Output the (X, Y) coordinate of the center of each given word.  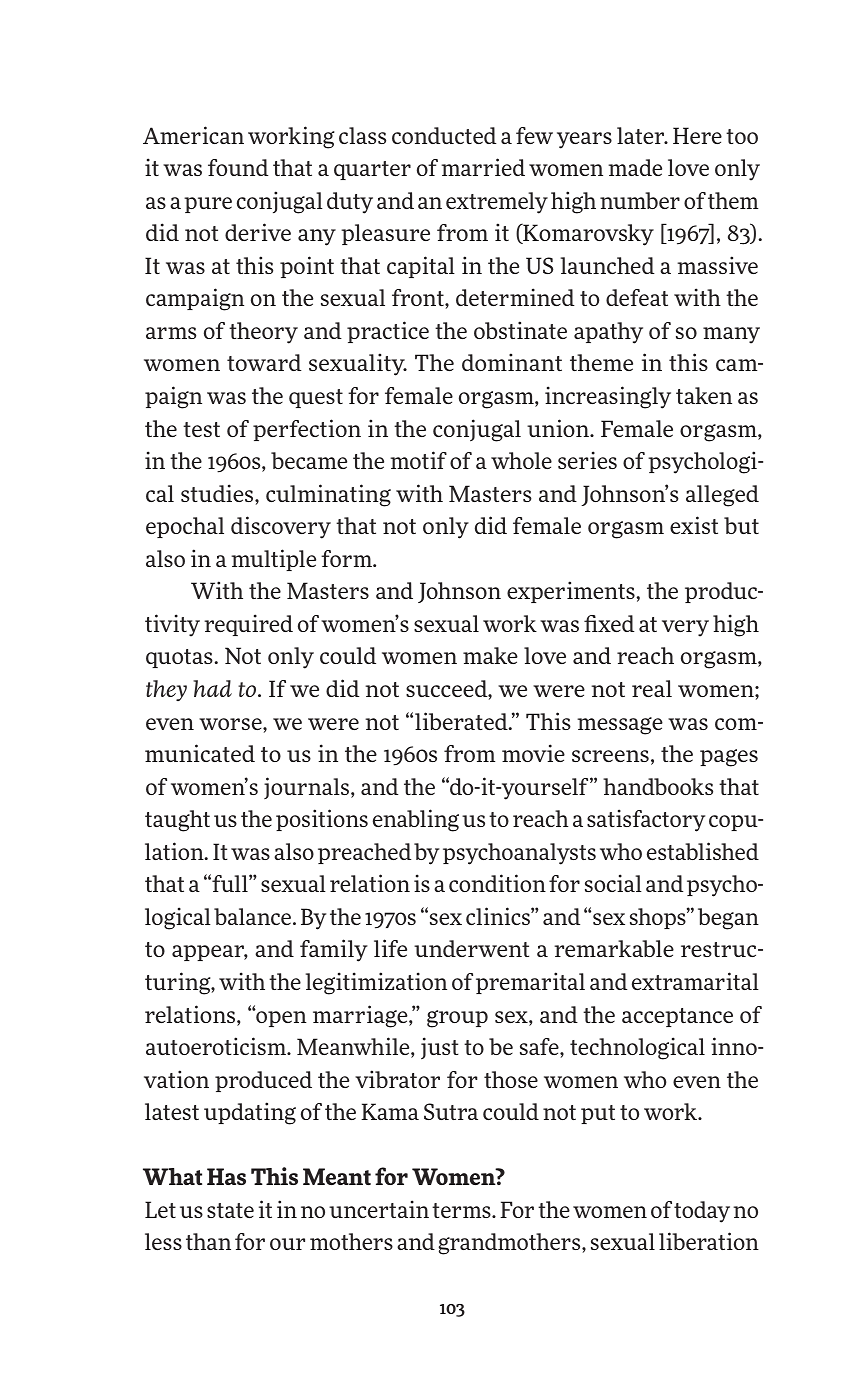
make (490, 655)
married (483, 167)
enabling (416, 820)
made (635, 167)
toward (264, 362)
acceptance (677, 1017)
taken (704, 395)
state (230, 1210)
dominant (512, 362)
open (280, 1018)
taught (177, 821)
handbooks (658, 786)
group (457, 1019)
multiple (273, 560)
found (238, 167)
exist (694, 525)
